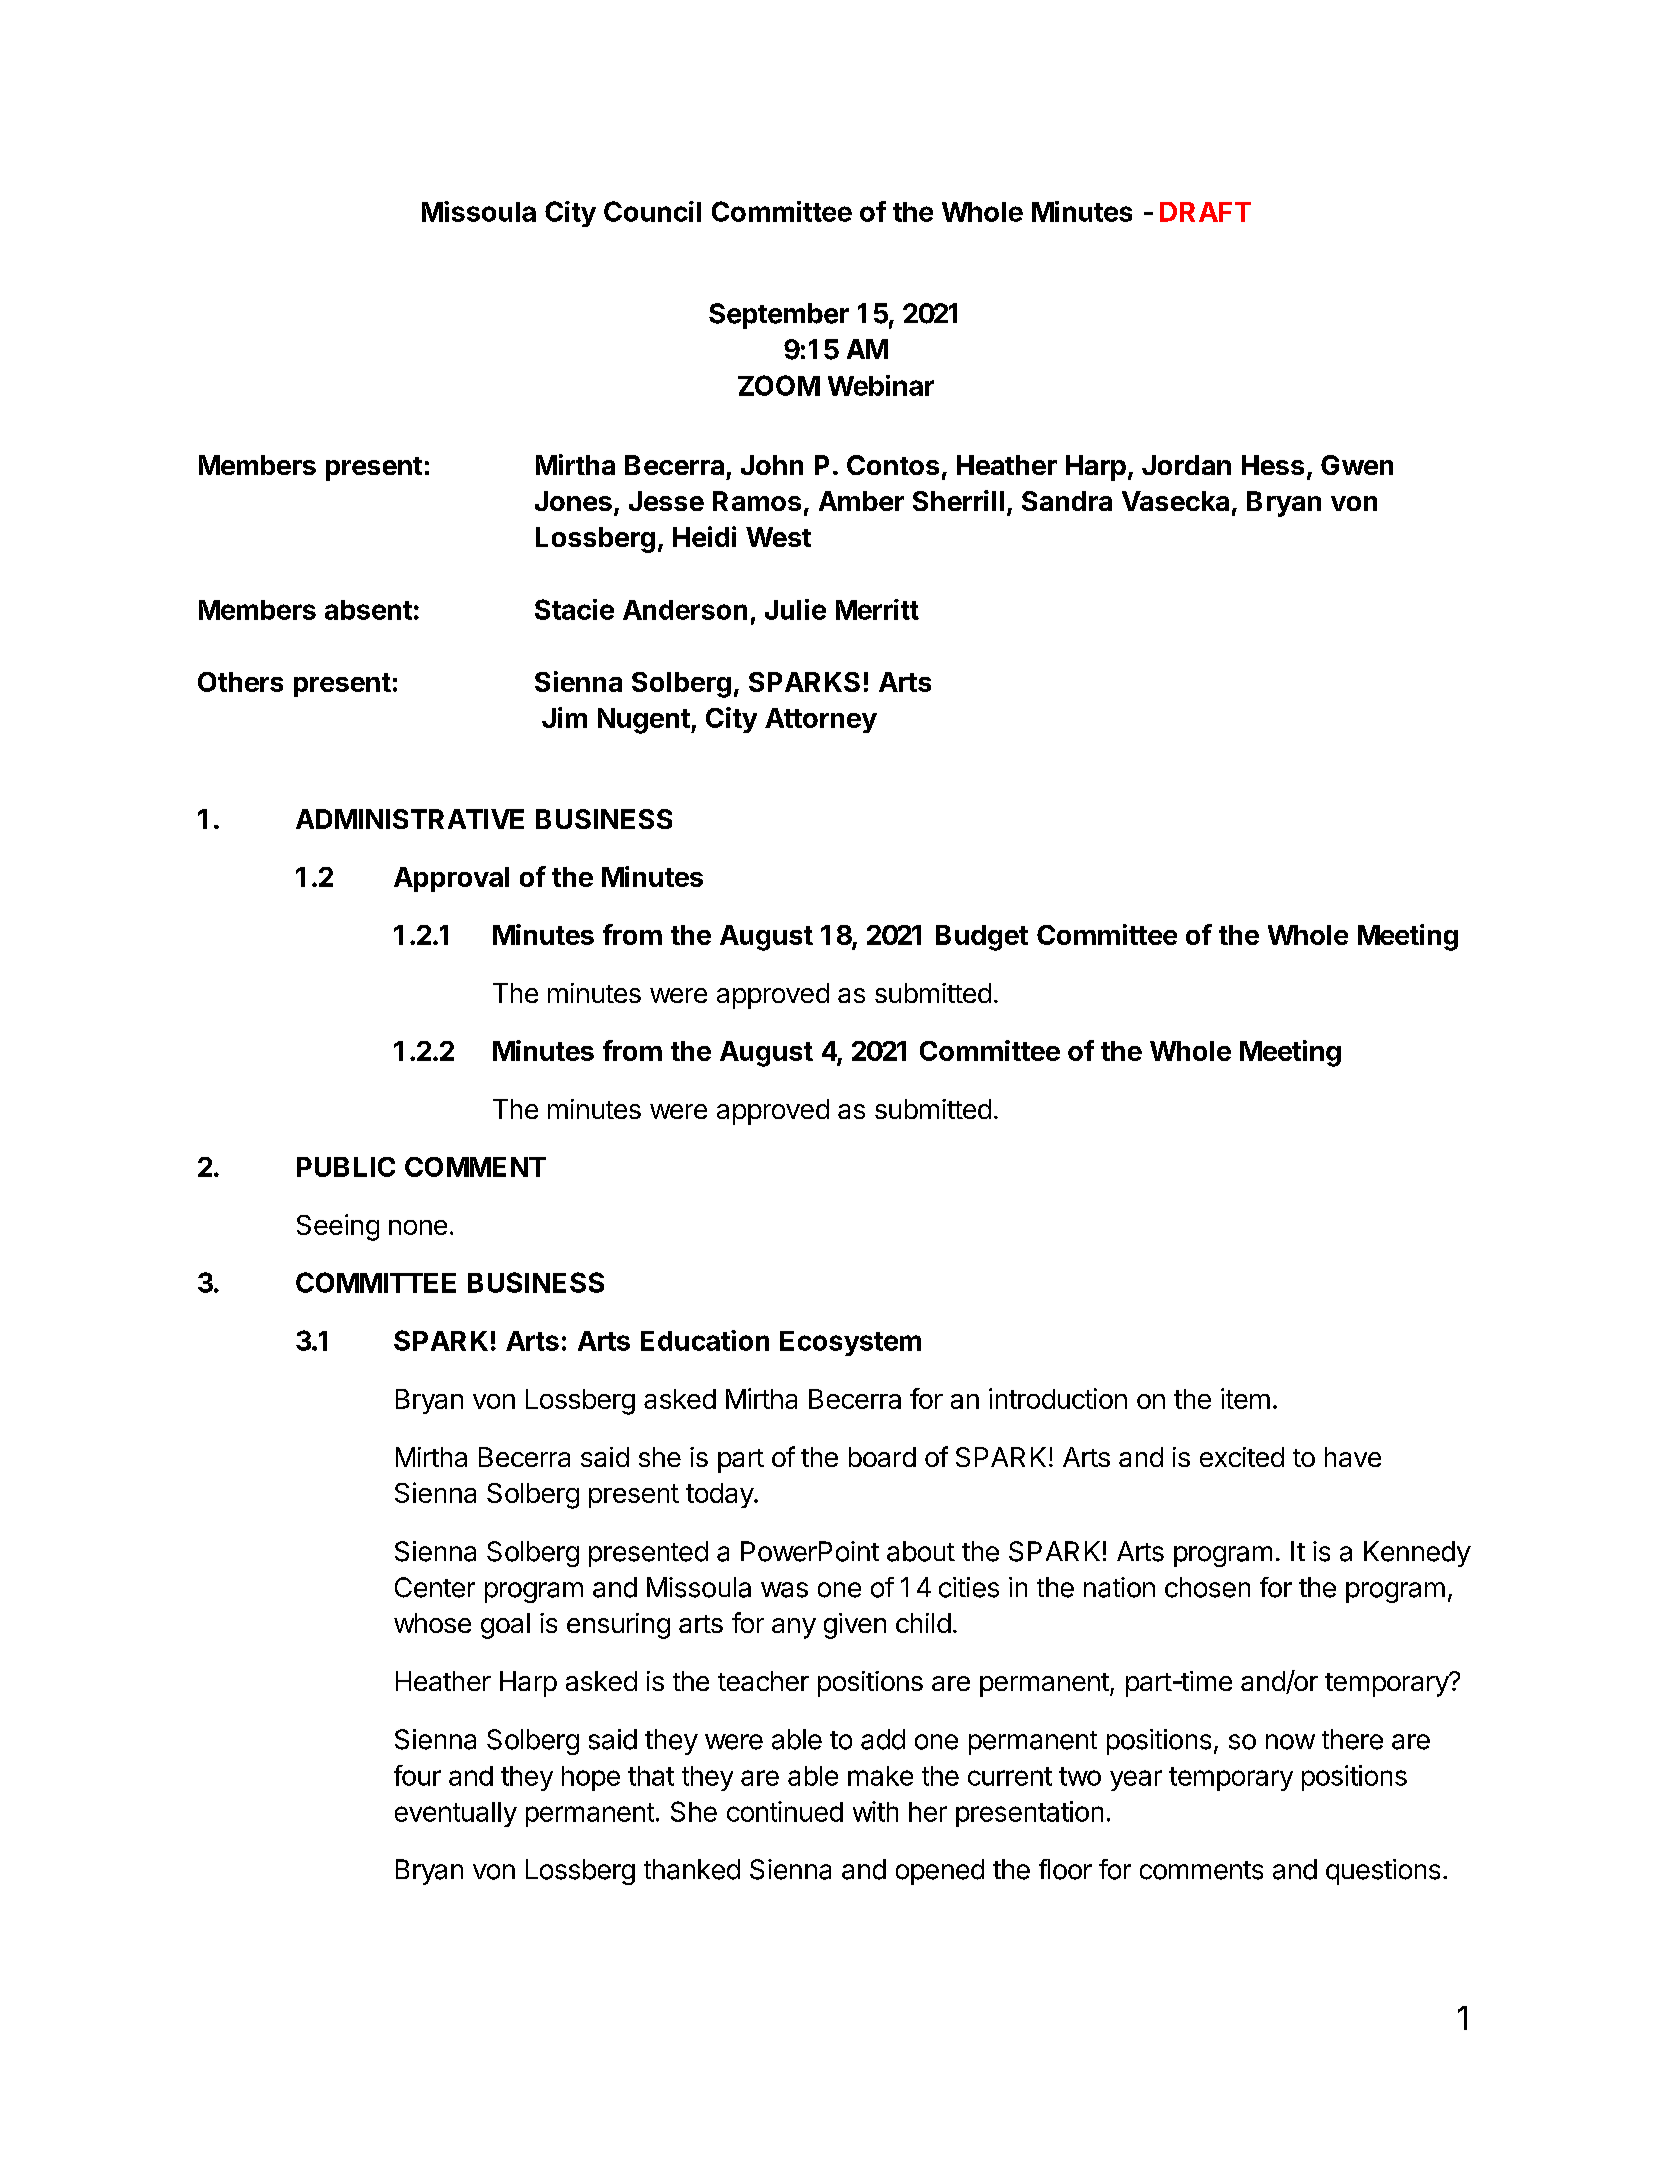  What do you see at coordinates (456, 1814) in the screenshot?
I see `eventually` at bounding box center [456, 1814].
